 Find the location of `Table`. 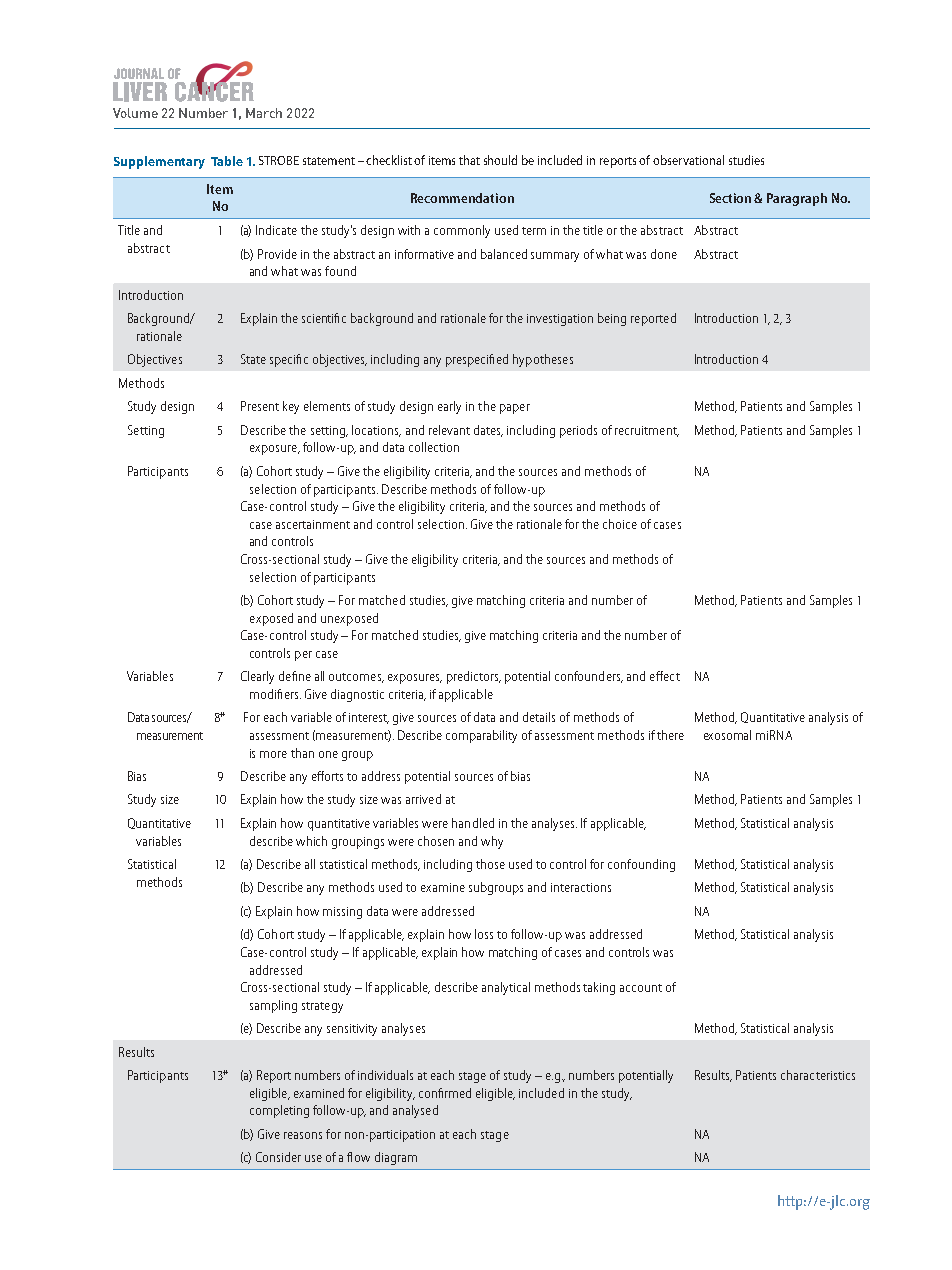

Table is located at coordinates (227, 161).
